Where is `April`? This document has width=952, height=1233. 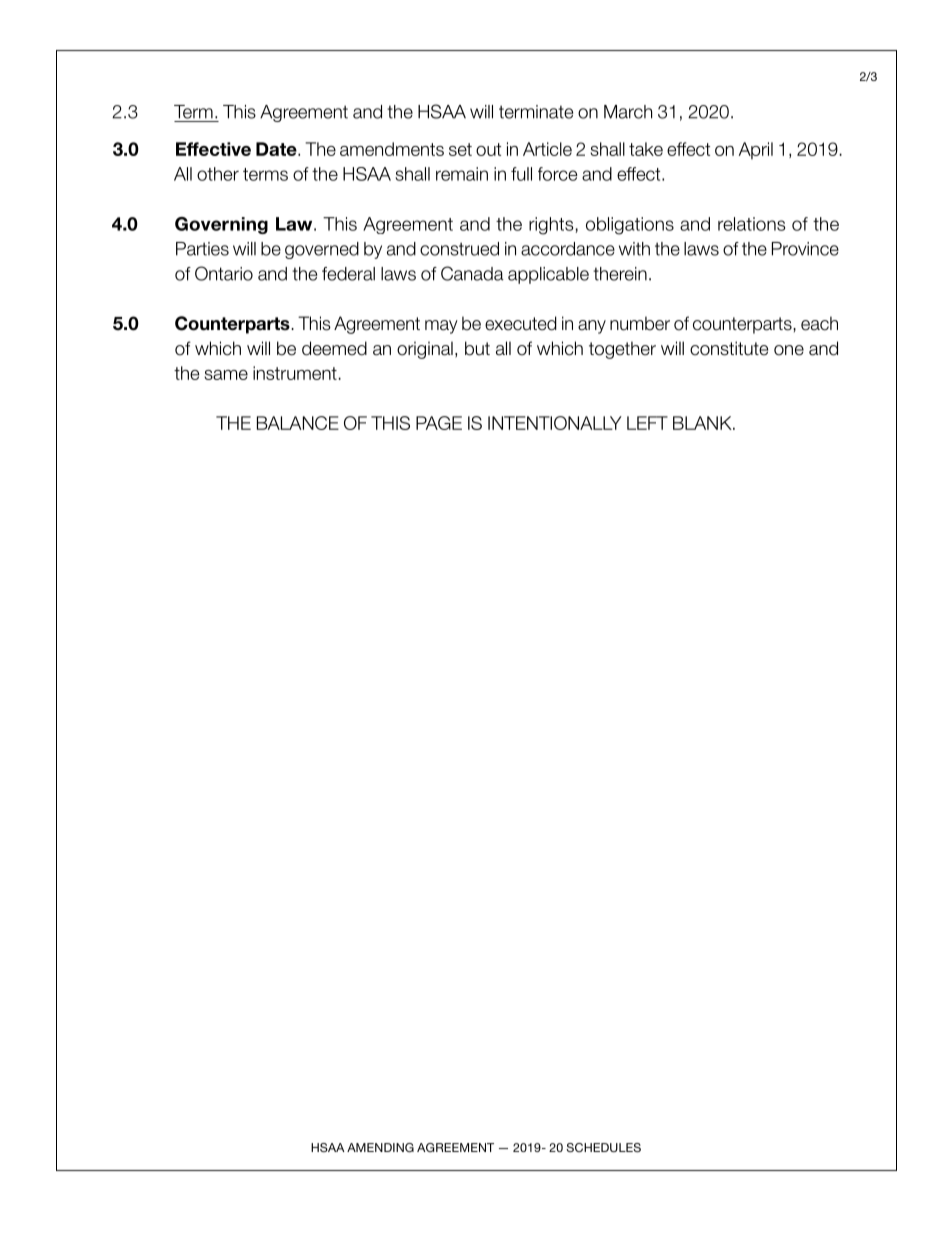
April is located at coordinates (756, 150).
